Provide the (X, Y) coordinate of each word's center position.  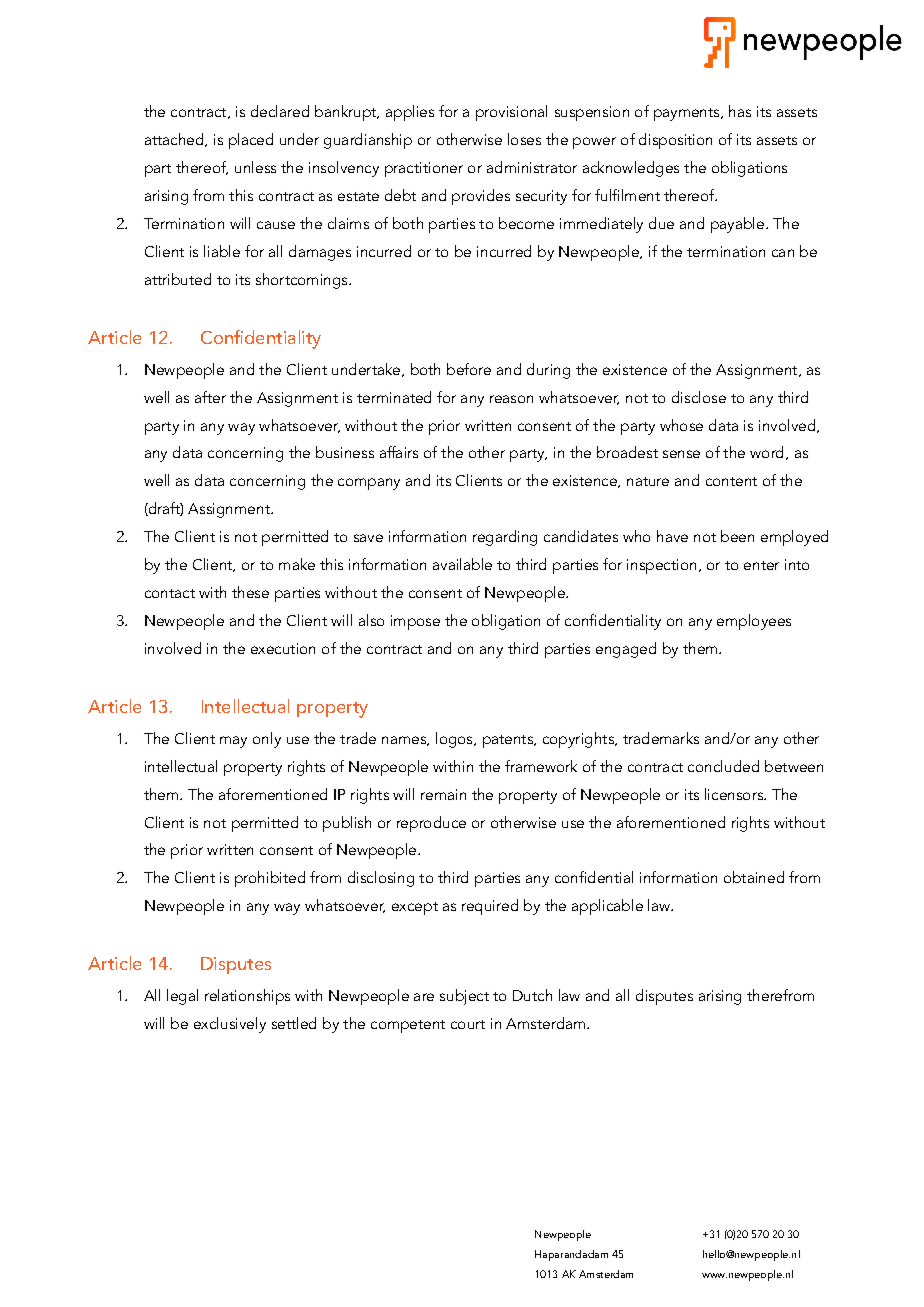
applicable (607, 907)
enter (761, 565)
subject (464, 997)
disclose (699, 397)
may (233, 742)
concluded (723, 766)
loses (524, 139)
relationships (247, 997)
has (740, 111)
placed (251, 141)
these (250, 592)
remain (443, 794)
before (469, 369)
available (462, 564)
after (210, 397)
